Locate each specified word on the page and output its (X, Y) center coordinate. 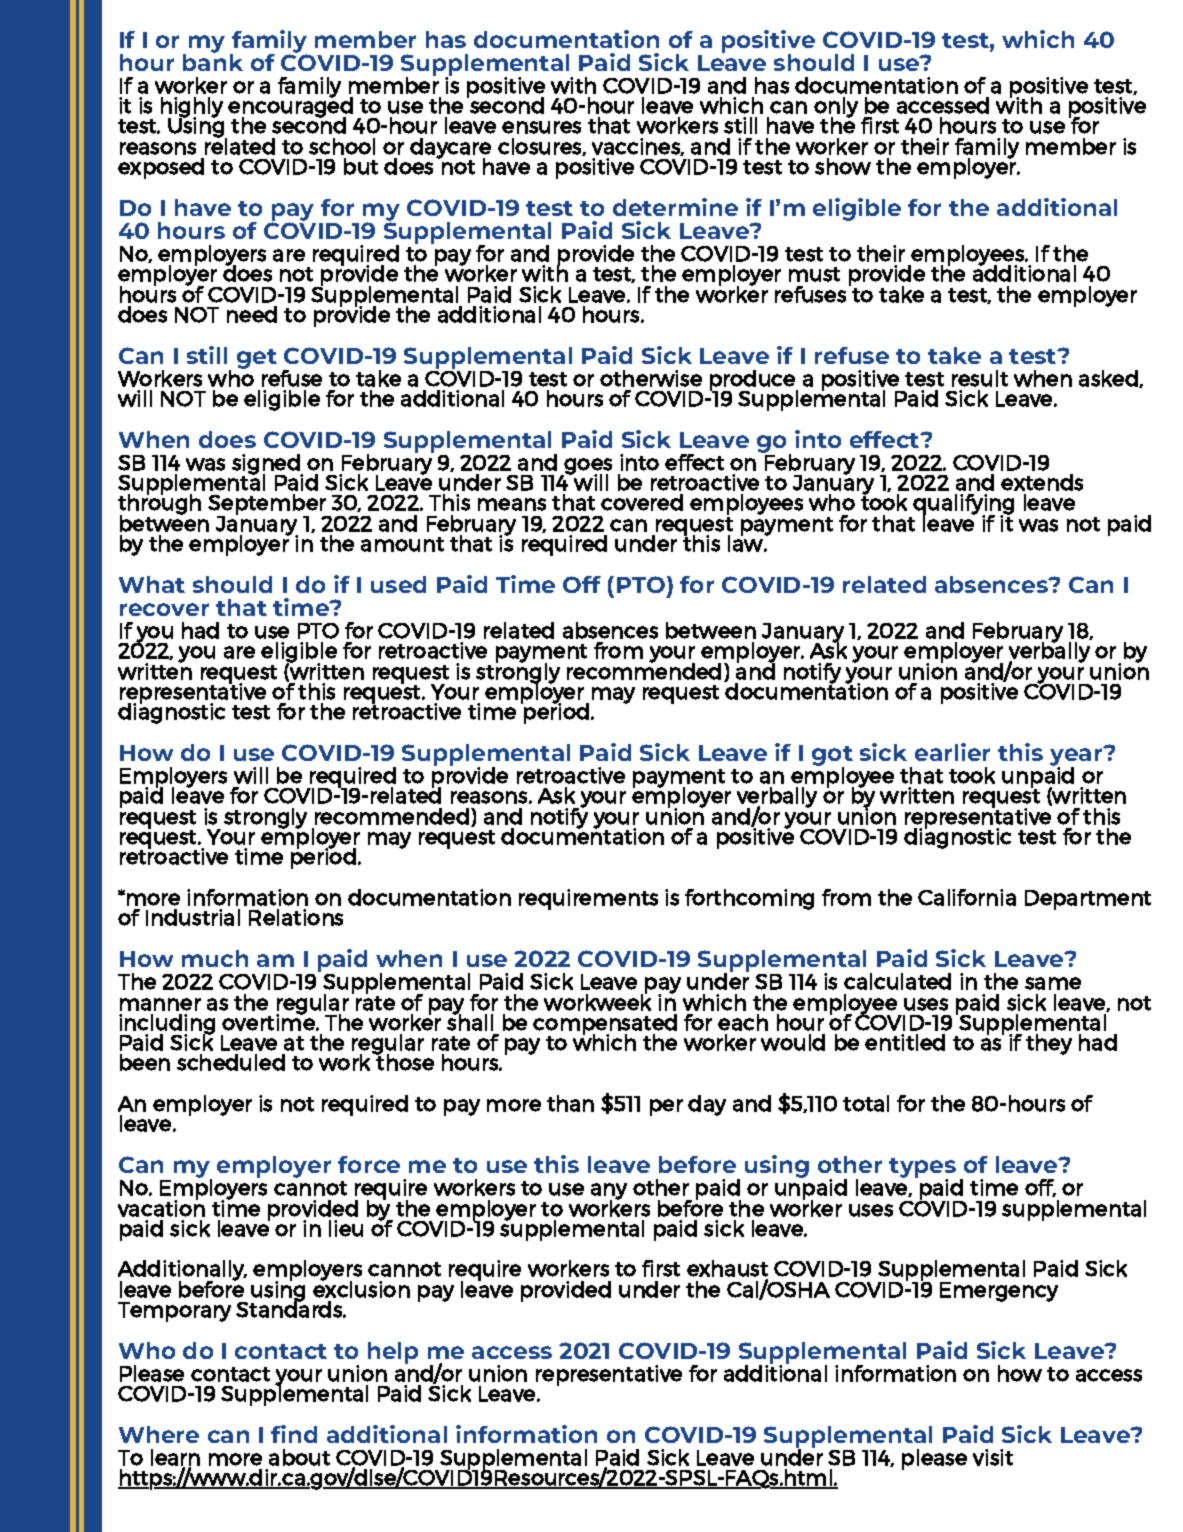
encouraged (290, 107)
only (836, 108)
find (294, 1434)
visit (993, 1457)
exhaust (727, 1268)
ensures (541, 127)
